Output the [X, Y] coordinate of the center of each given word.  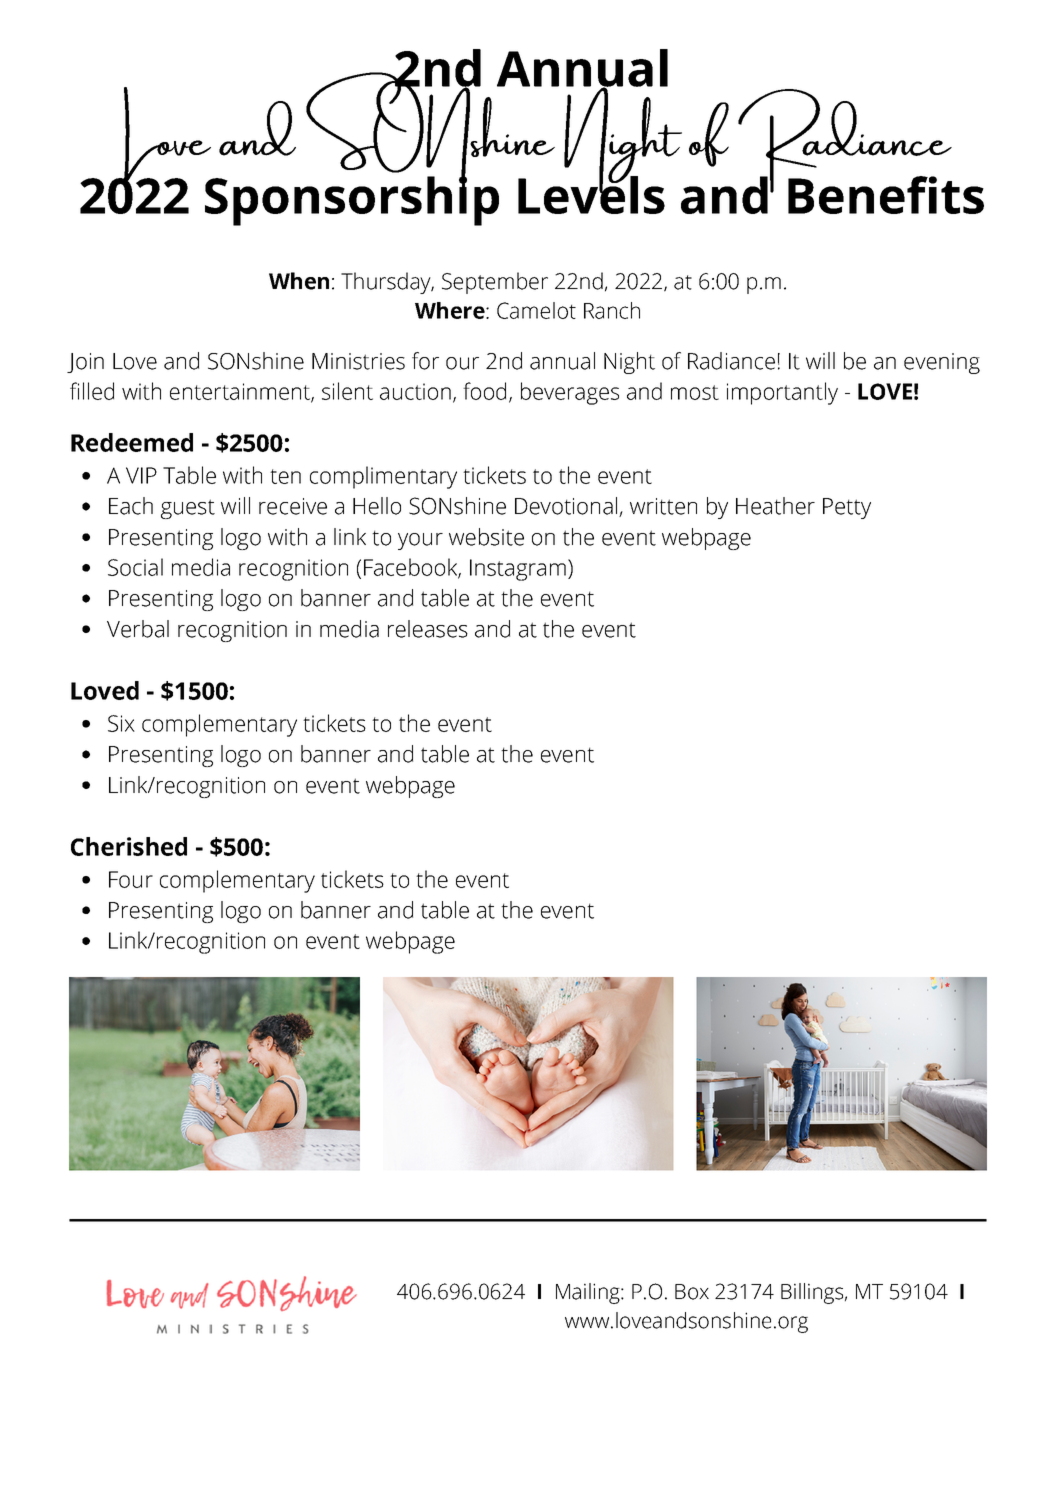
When [299, 281]
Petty [847, 508]
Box [692, 1292]
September [495, 283]
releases [428, 629]
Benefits [886, 195]
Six [121, 723]
